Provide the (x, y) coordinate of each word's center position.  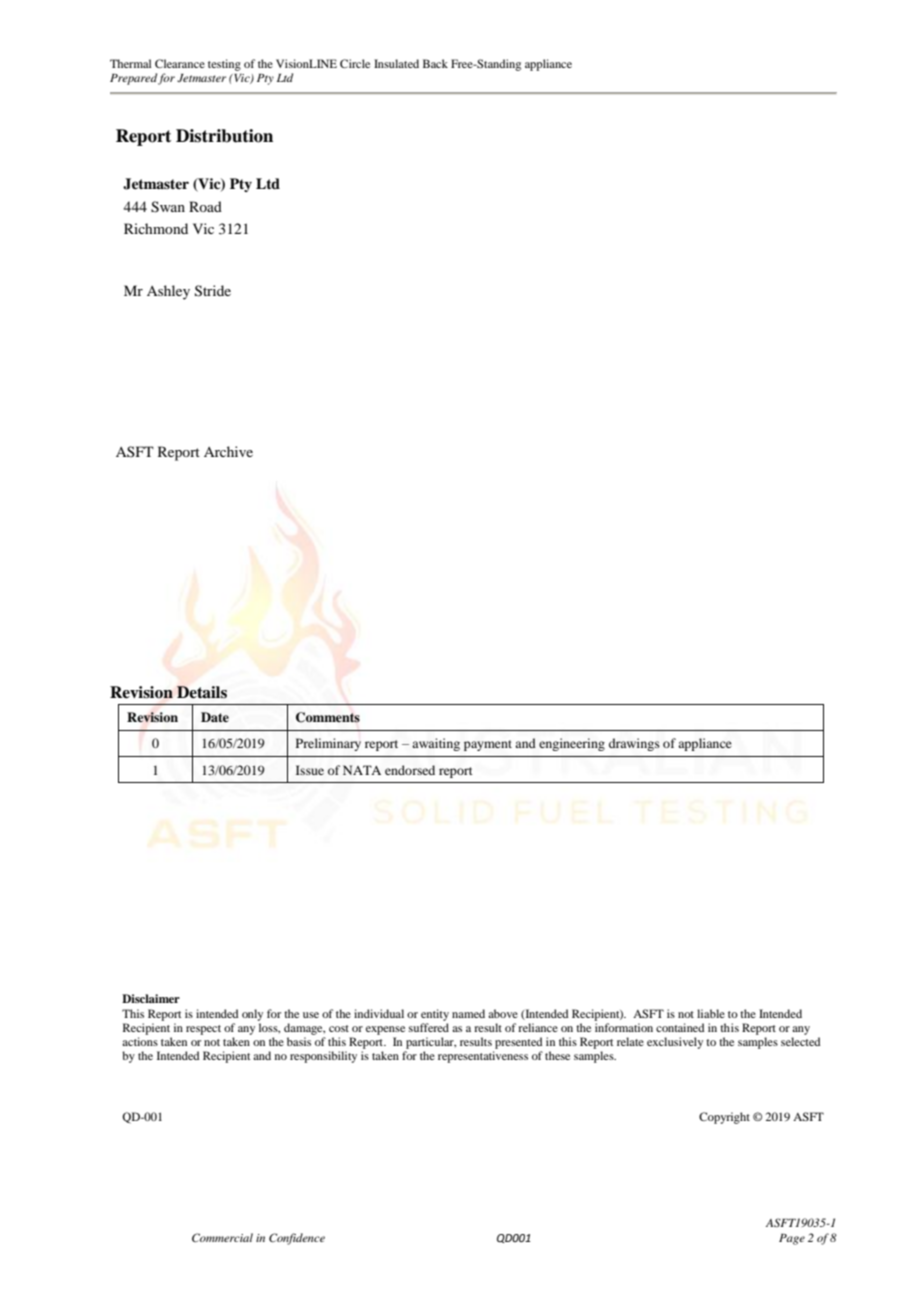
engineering (572, 744)
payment (488, 745)
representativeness (483, 1057)
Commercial (222, 1237)
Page (792, 1239)
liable (711, 1013)
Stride (213, 291)
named (468, 1013)
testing (224, 65)
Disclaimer (151, 998)
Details (202, 692)
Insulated (396, 63)
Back (435, 63)
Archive (228, 451)
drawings (634, 744)
